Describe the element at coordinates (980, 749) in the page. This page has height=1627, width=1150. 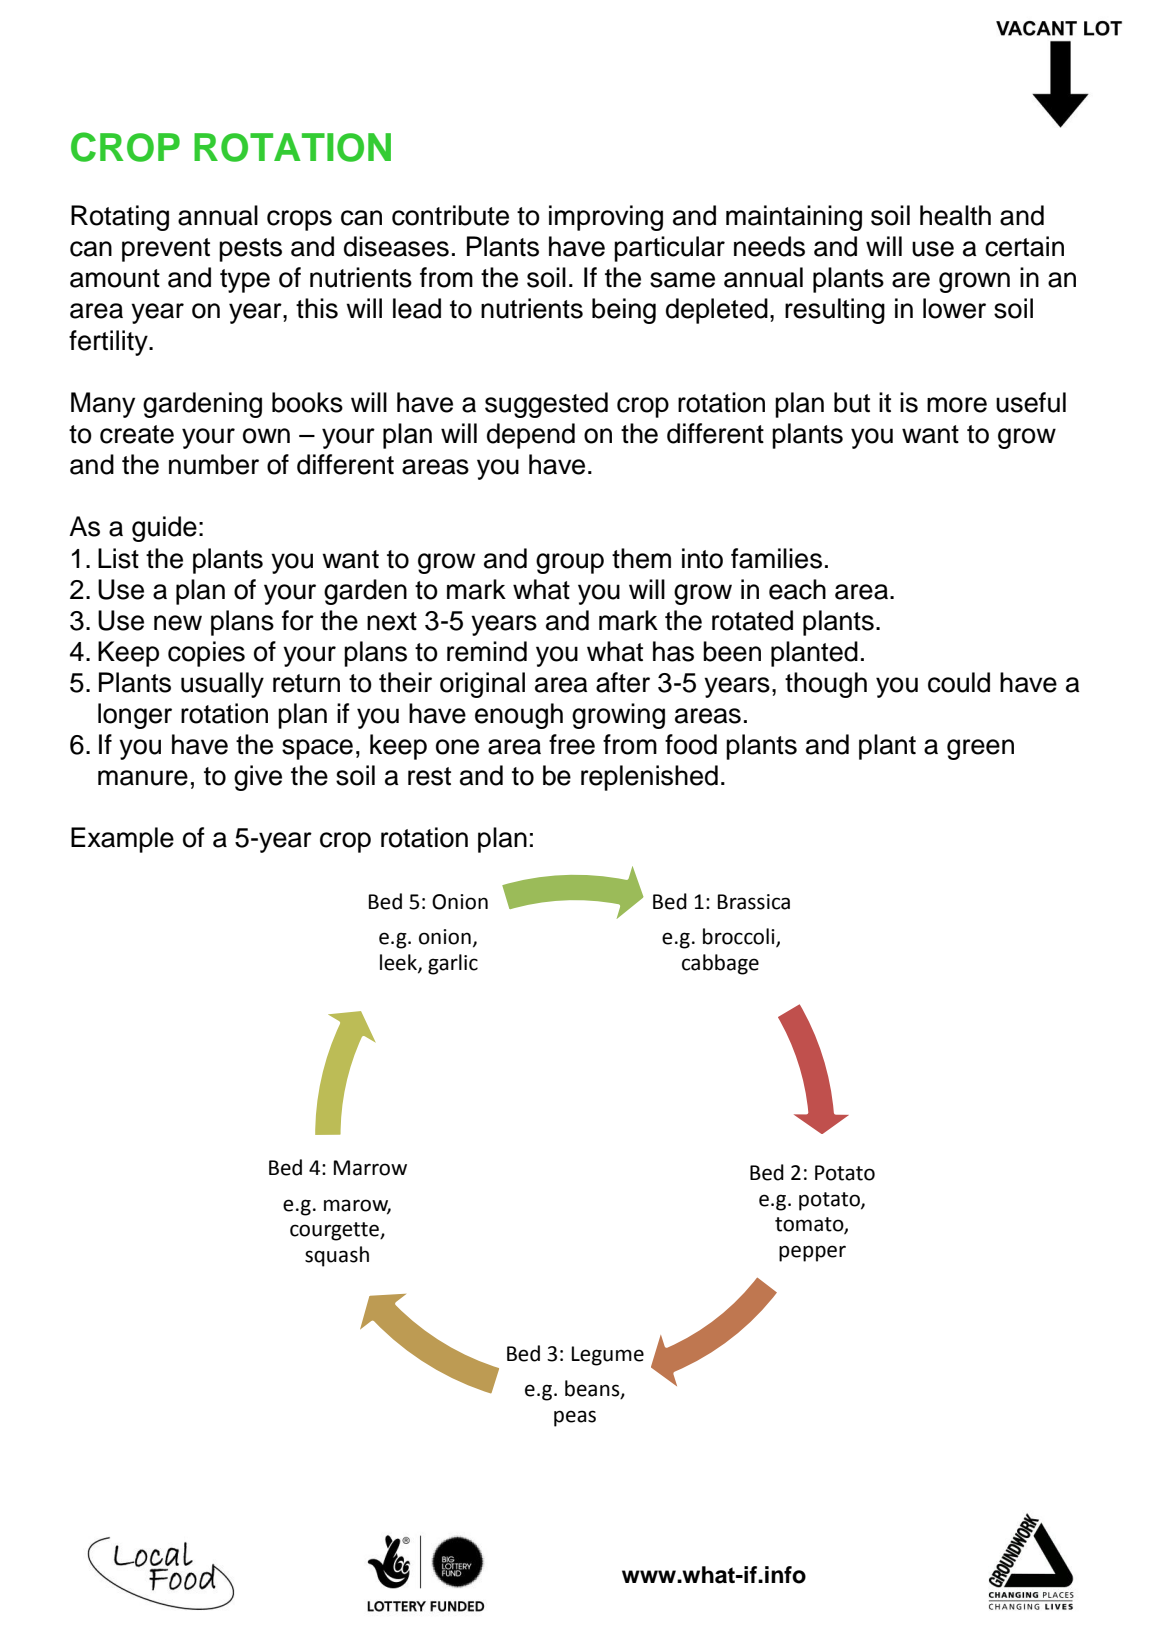
I see `green` at that location.
